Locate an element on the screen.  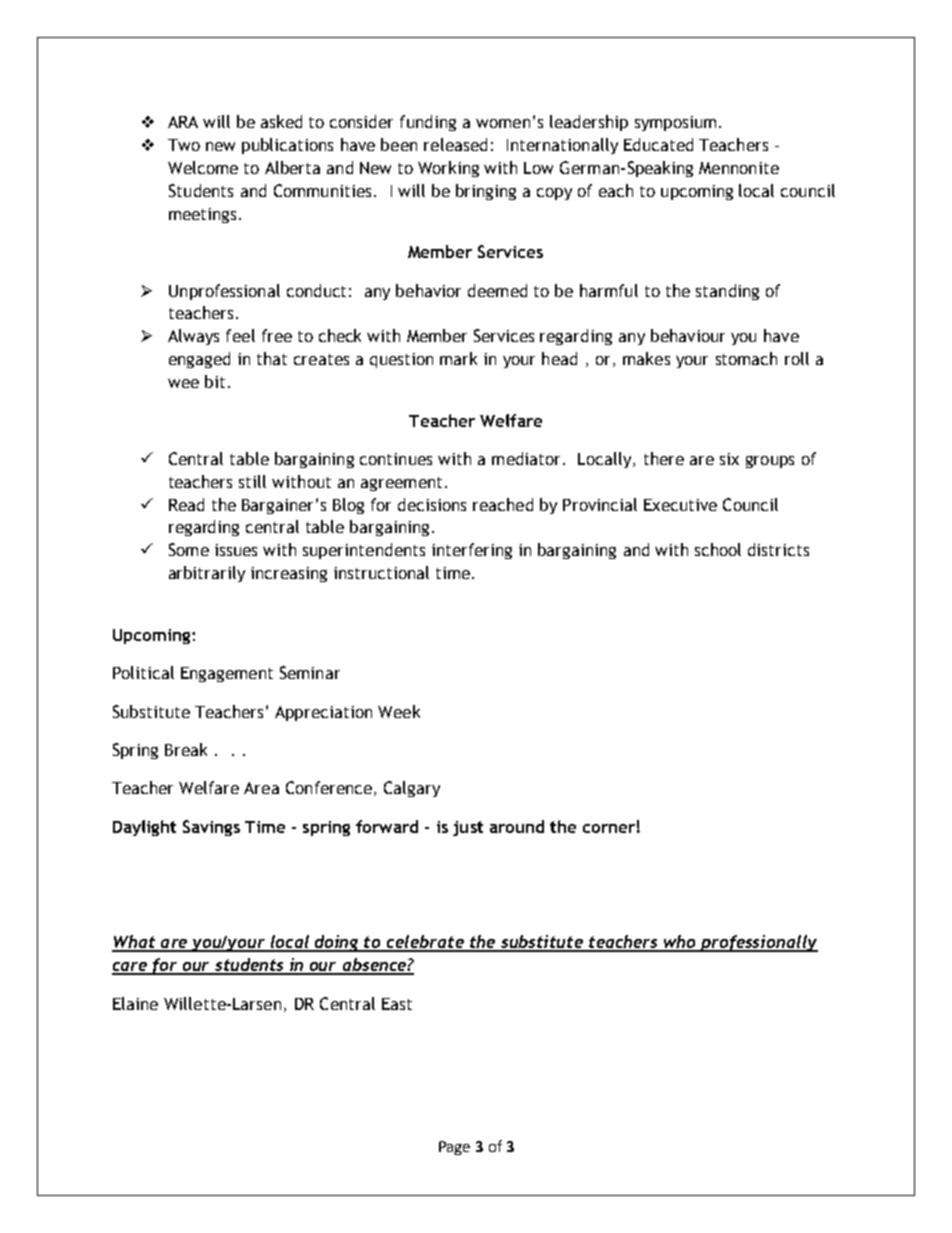
still is located at coordinates (252, 481).
